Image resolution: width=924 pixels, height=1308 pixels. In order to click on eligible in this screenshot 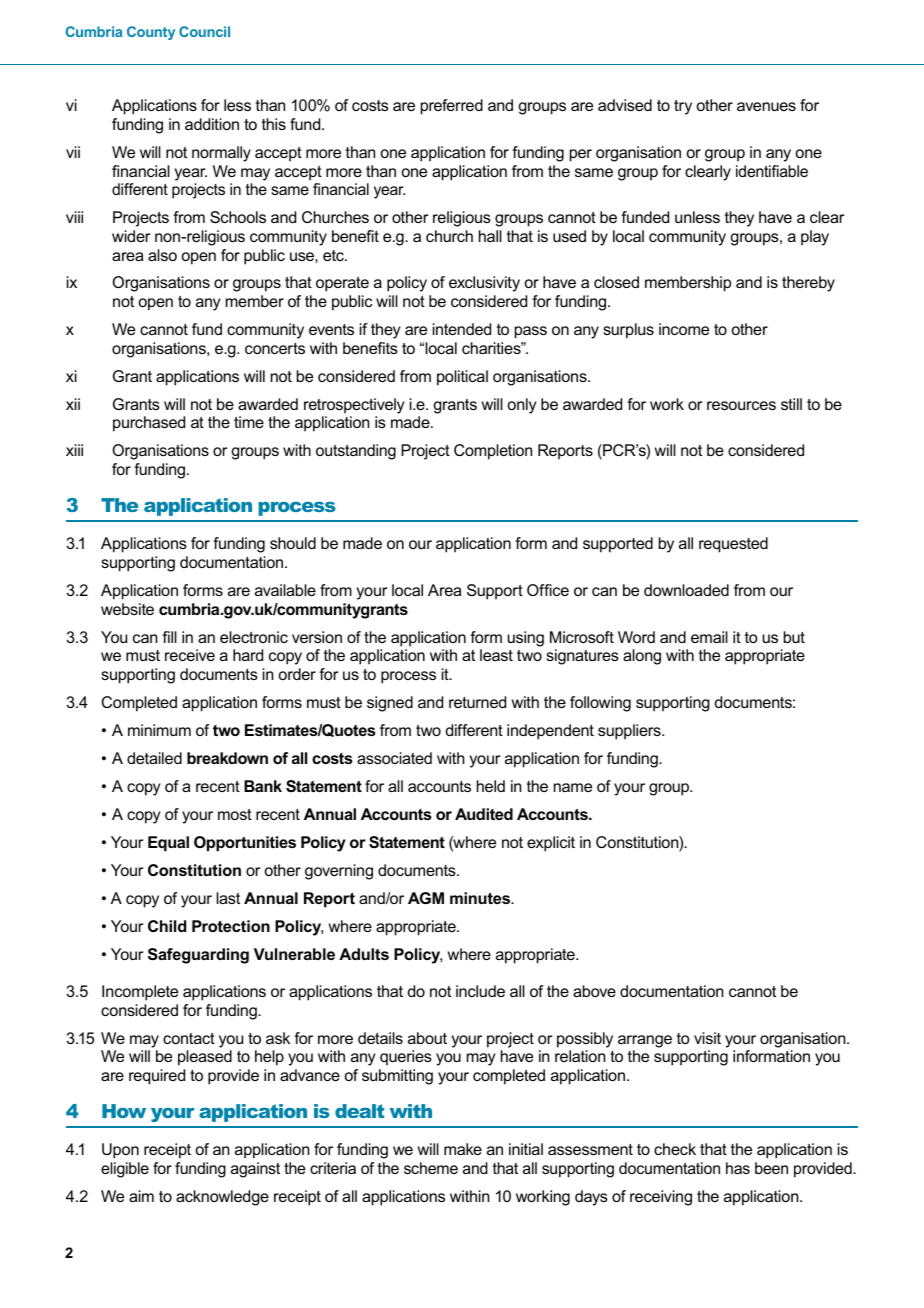, I will do `click(125, 1170)`.
